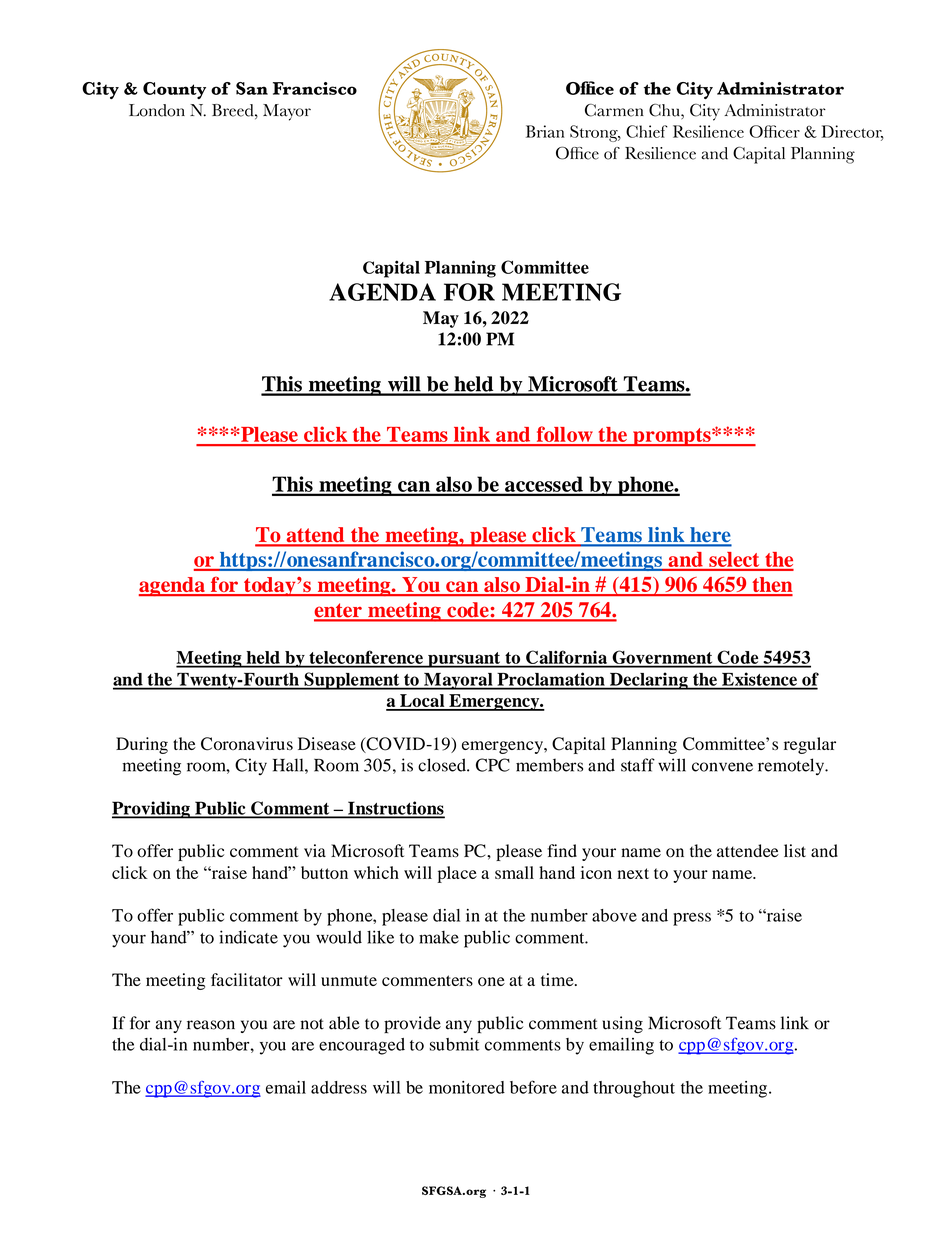  I want to click on find, so click(562, 850).
